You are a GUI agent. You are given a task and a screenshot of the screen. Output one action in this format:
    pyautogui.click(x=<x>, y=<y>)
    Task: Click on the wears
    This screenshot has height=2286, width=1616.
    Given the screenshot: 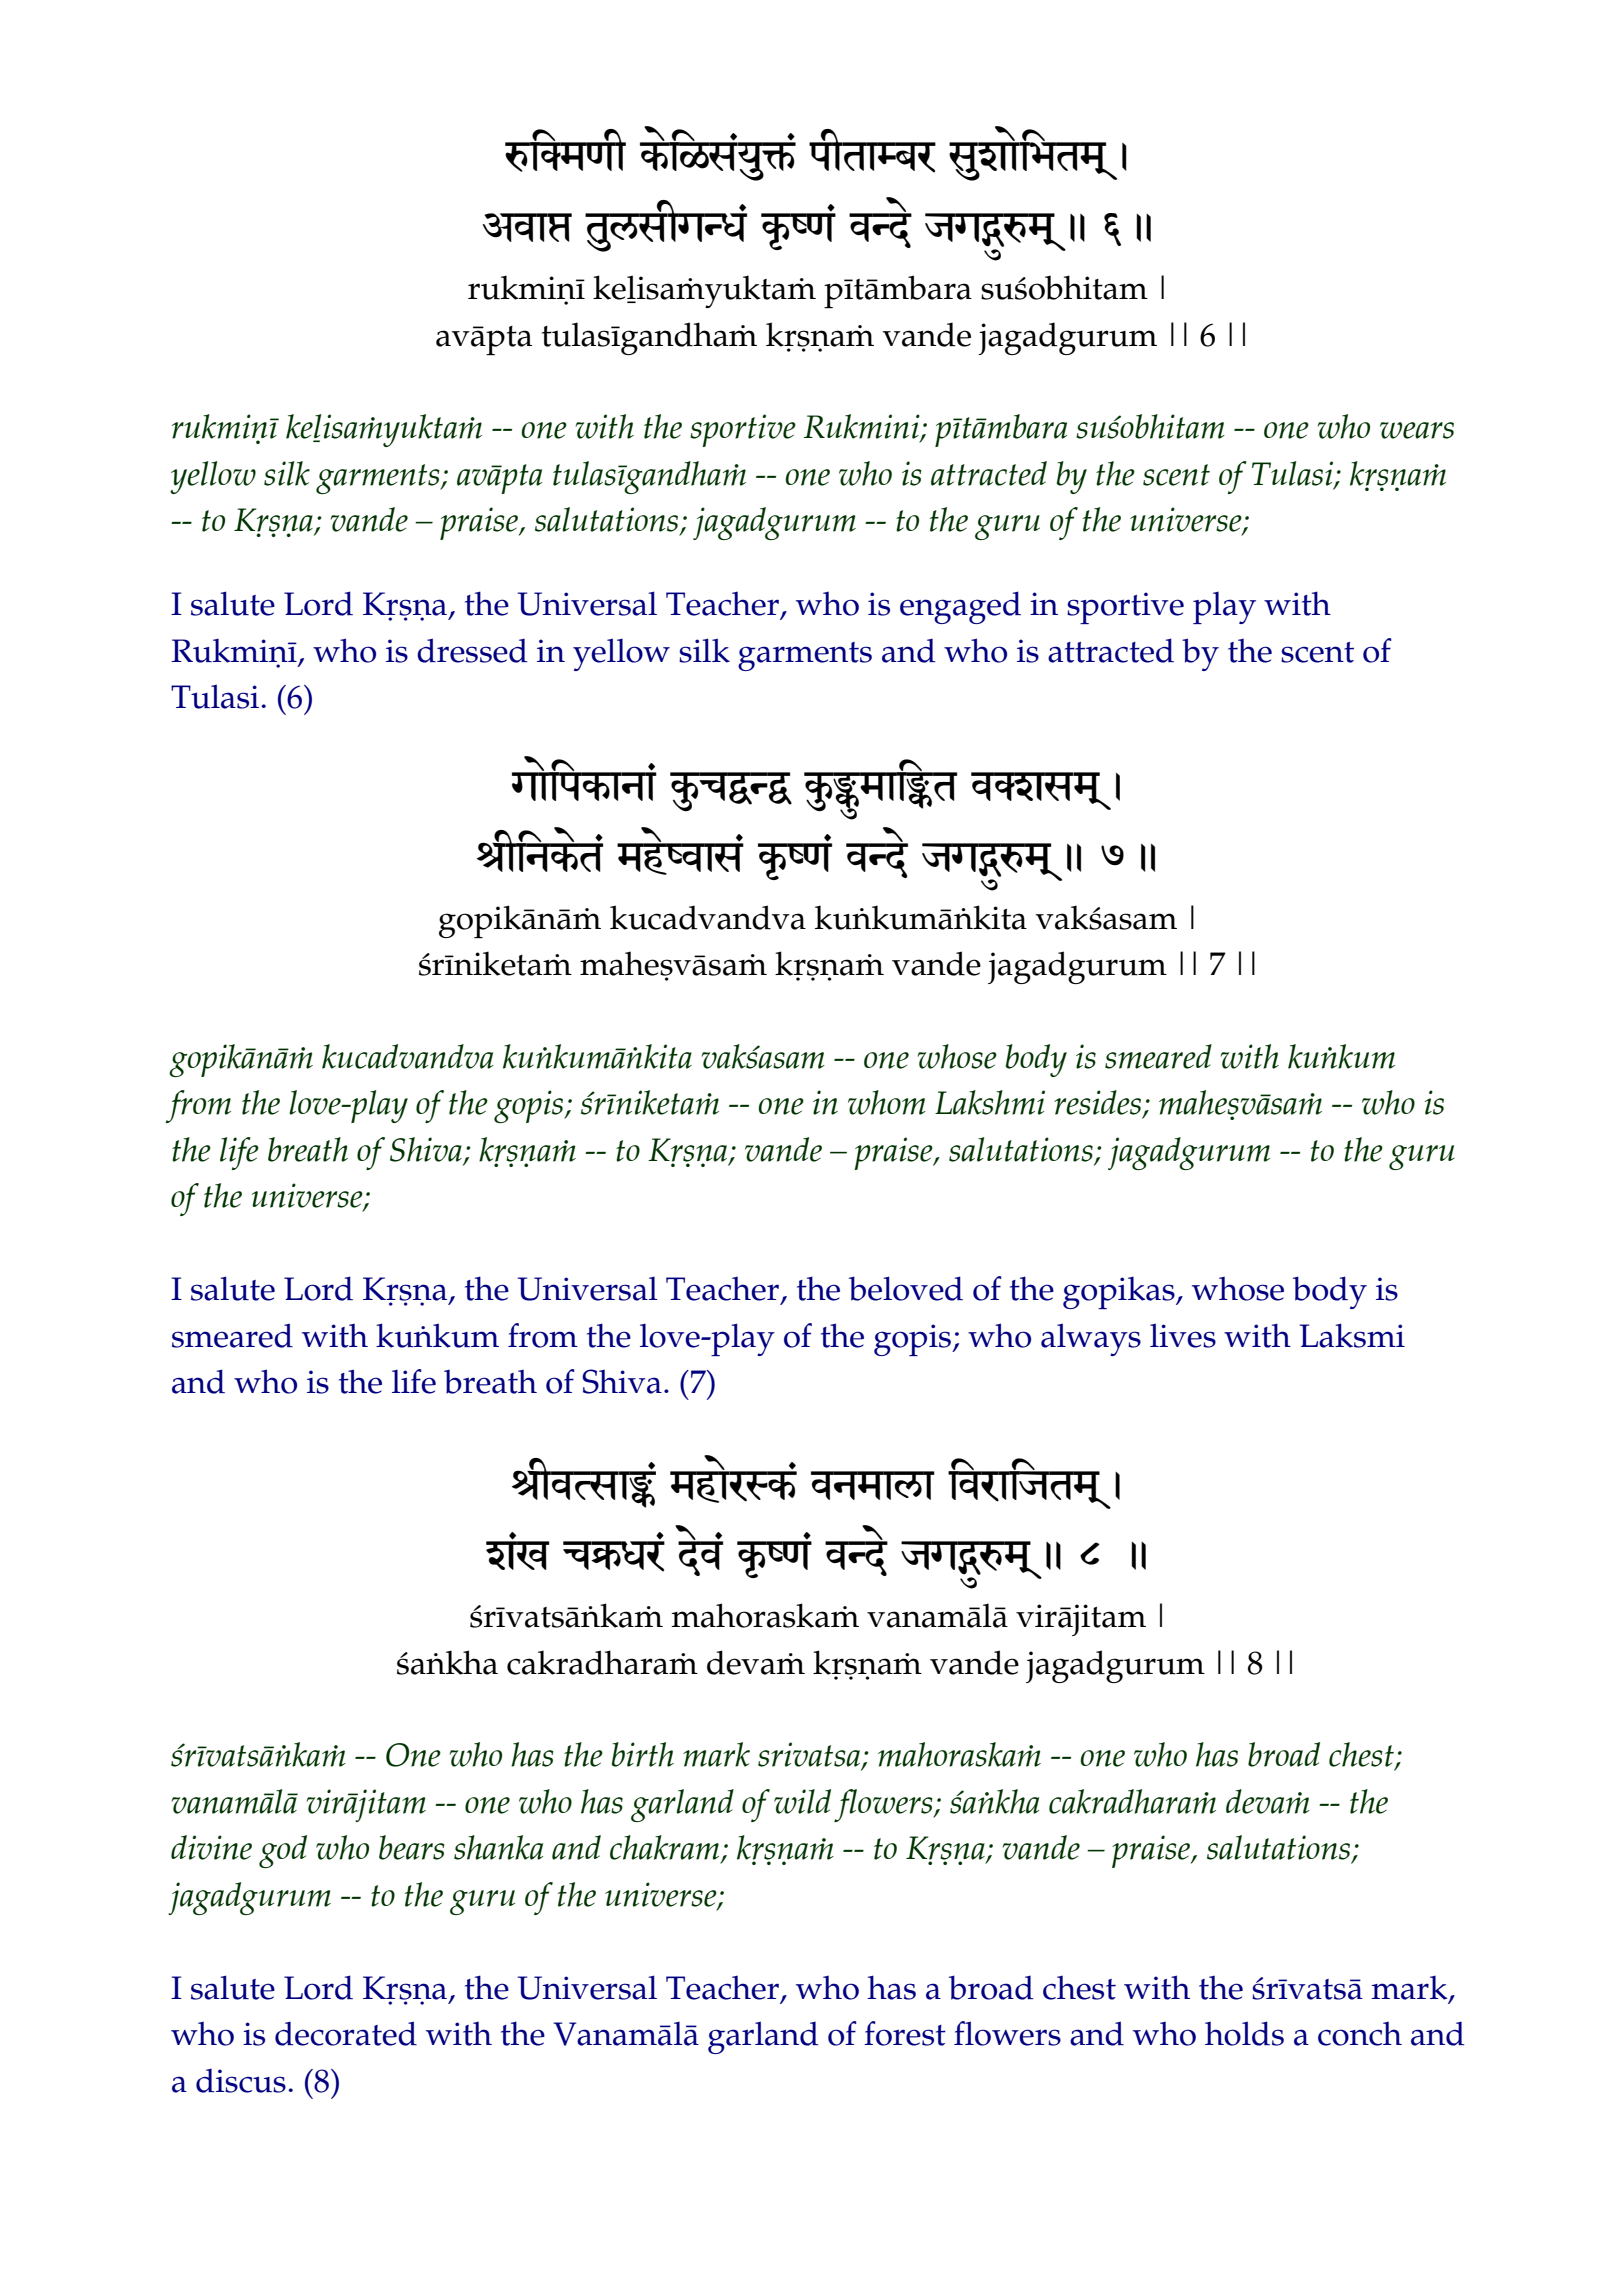 What is the action you would take?
    pyautogui.click(x=1417, y=430)
